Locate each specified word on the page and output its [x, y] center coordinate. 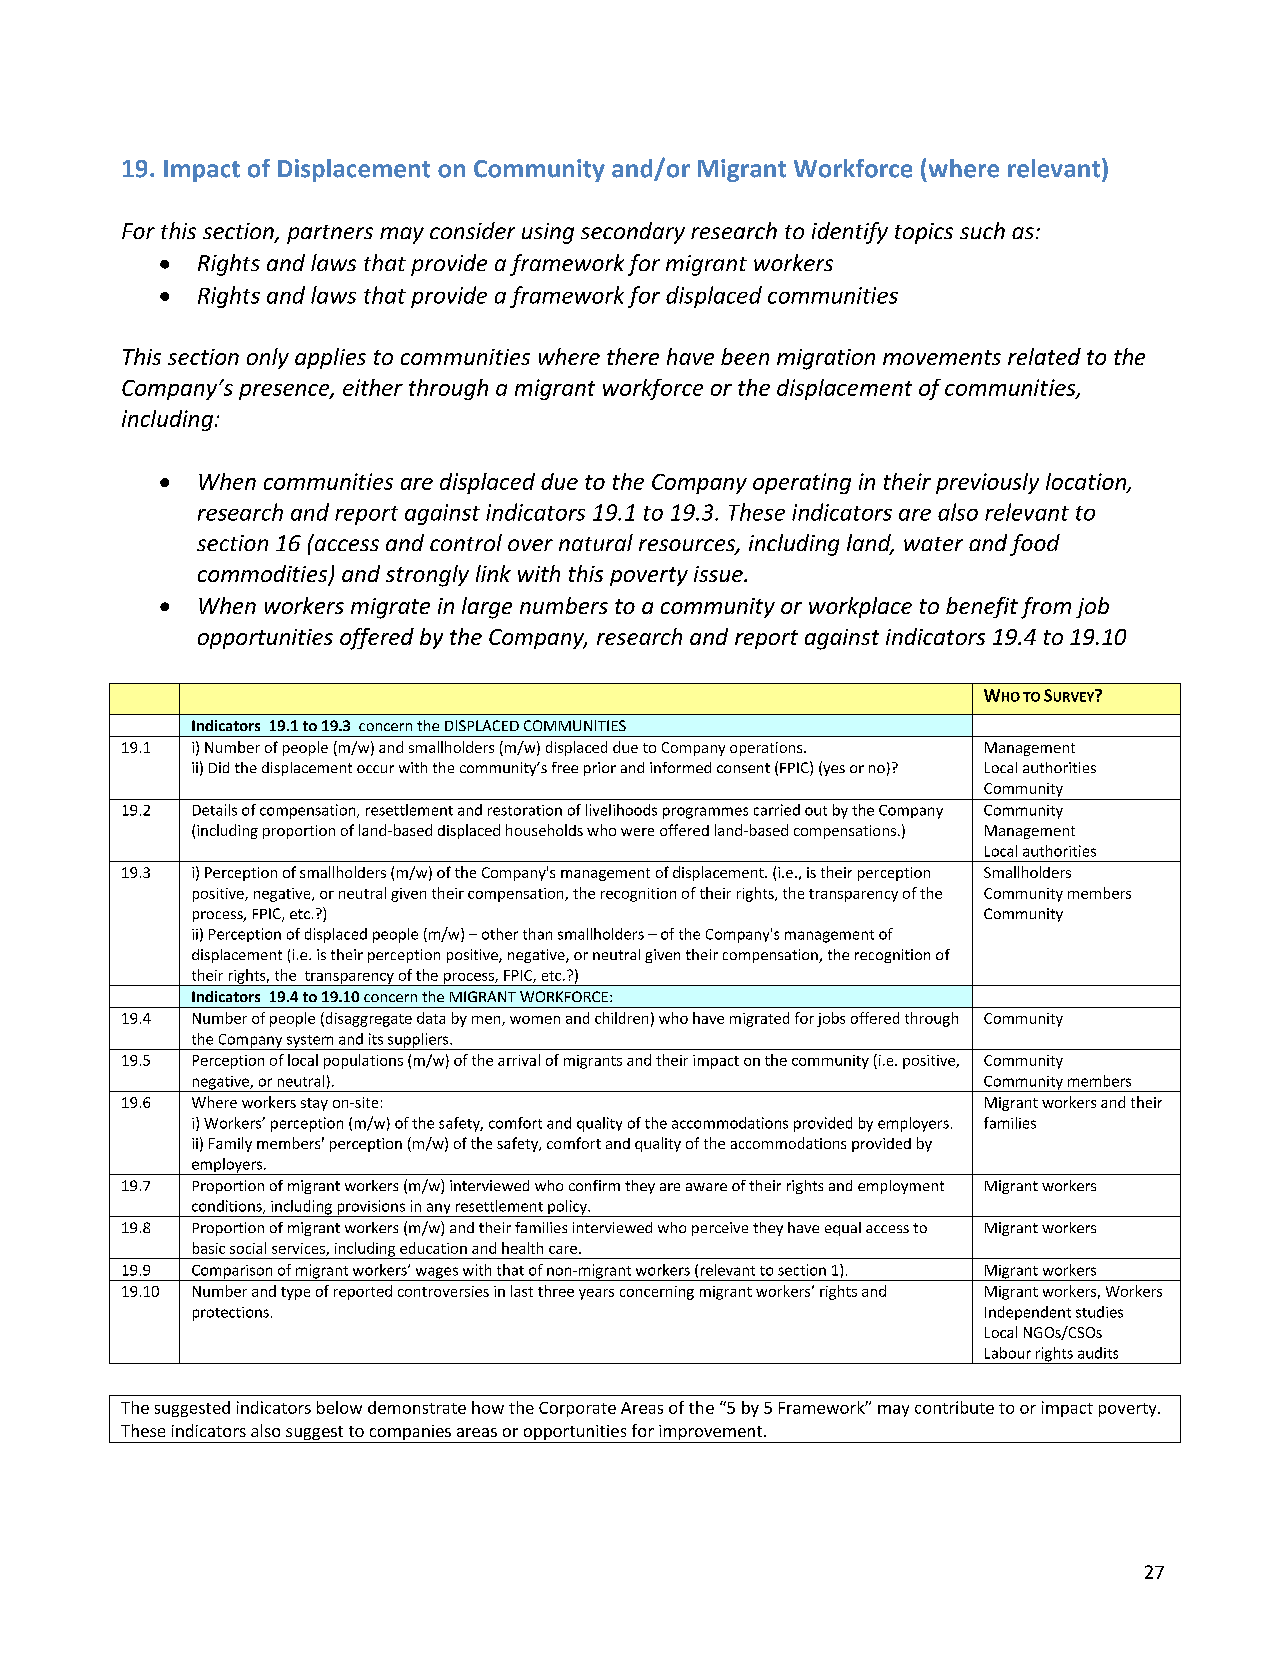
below [339, 1407]
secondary [633, 233]
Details [215, 810]
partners [330, 234]
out [816, 811]
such [982, 230]
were [637, 832]
